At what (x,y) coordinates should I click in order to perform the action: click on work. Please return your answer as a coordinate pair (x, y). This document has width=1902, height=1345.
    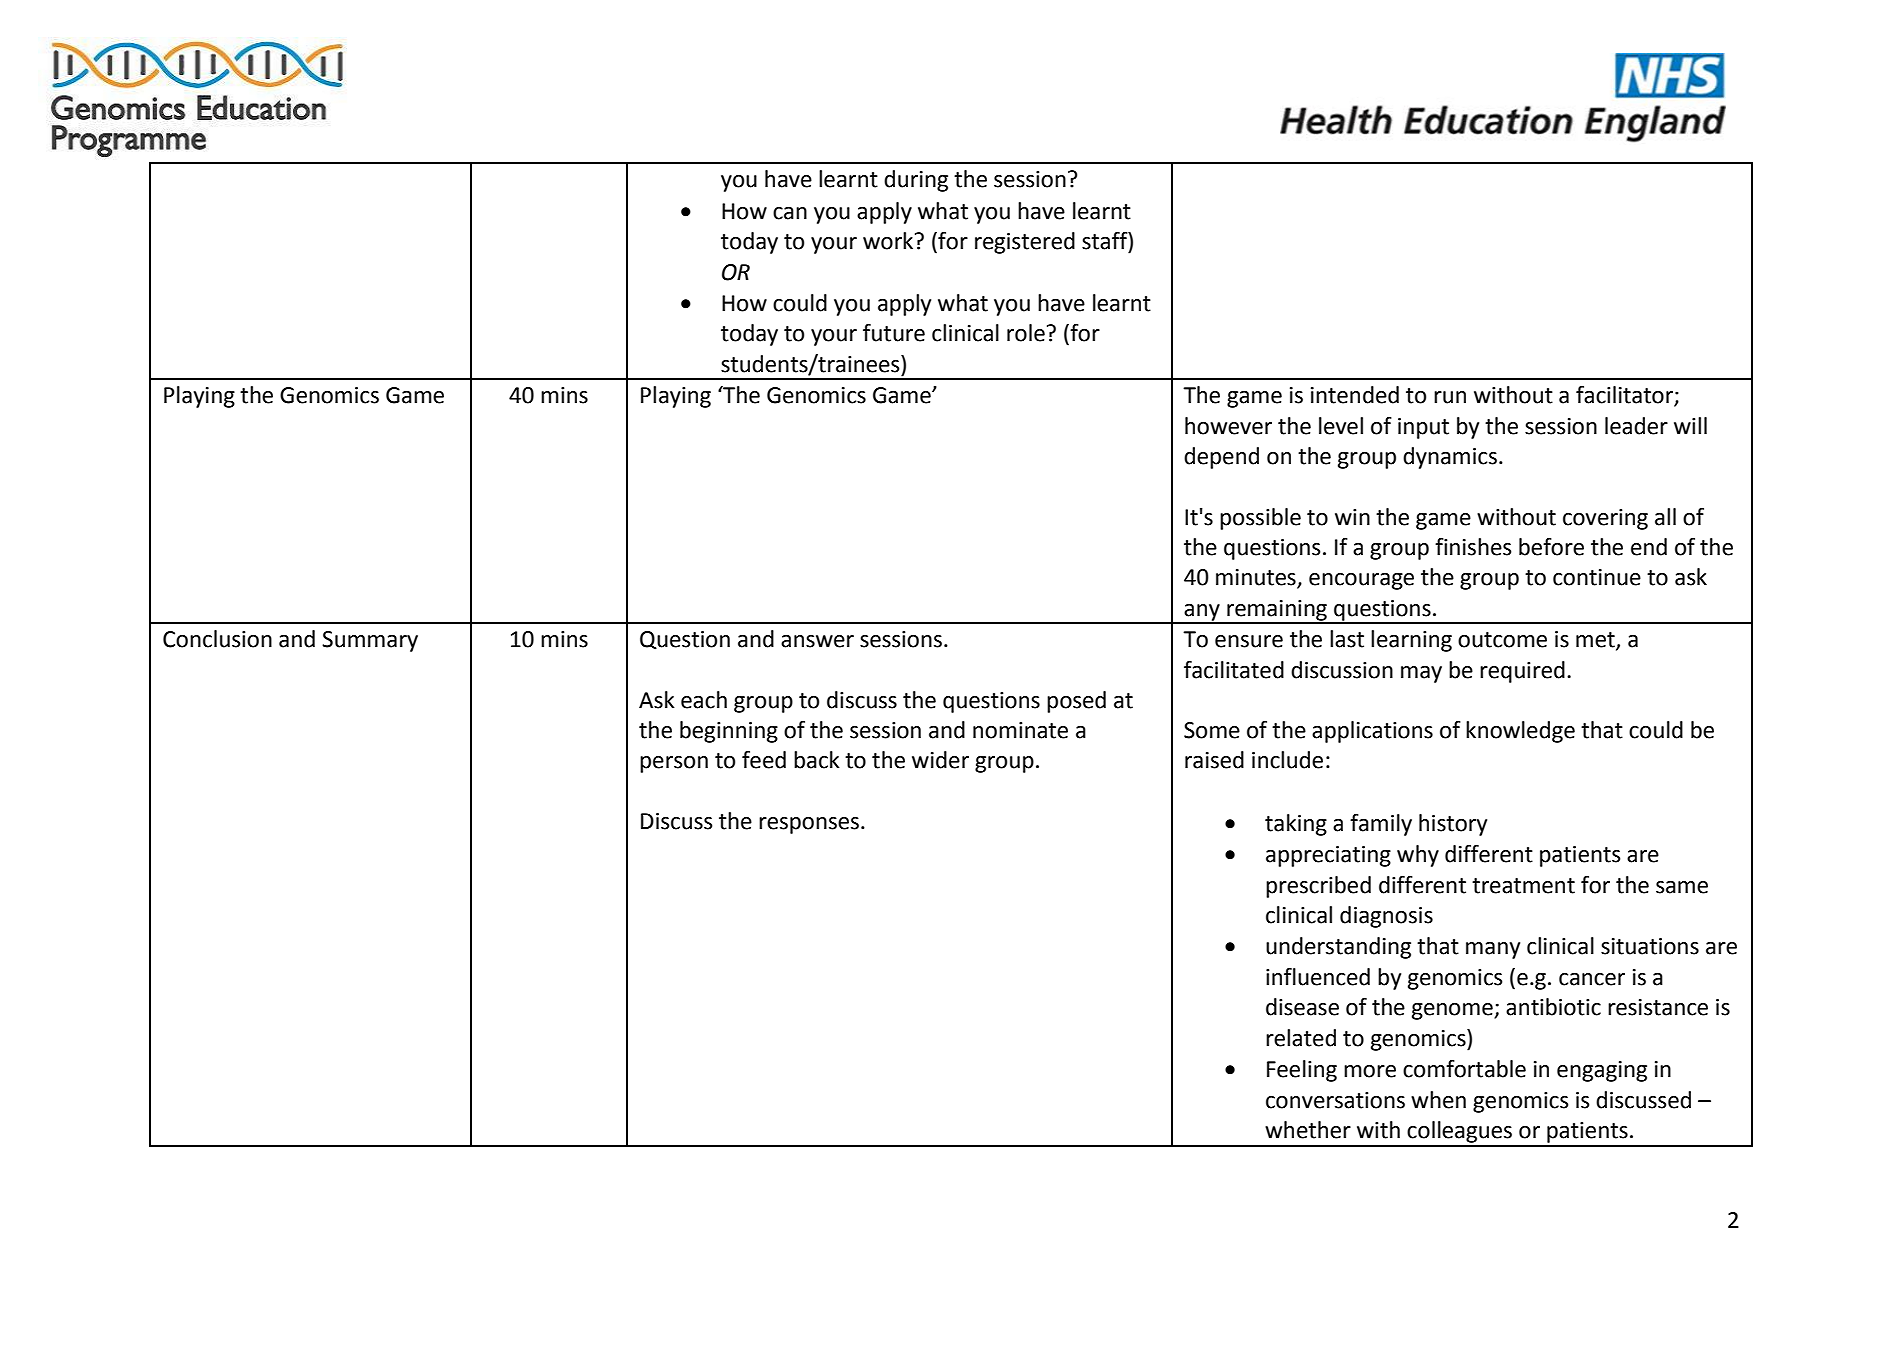
    Looking at the image, I should click on (889, 241).
